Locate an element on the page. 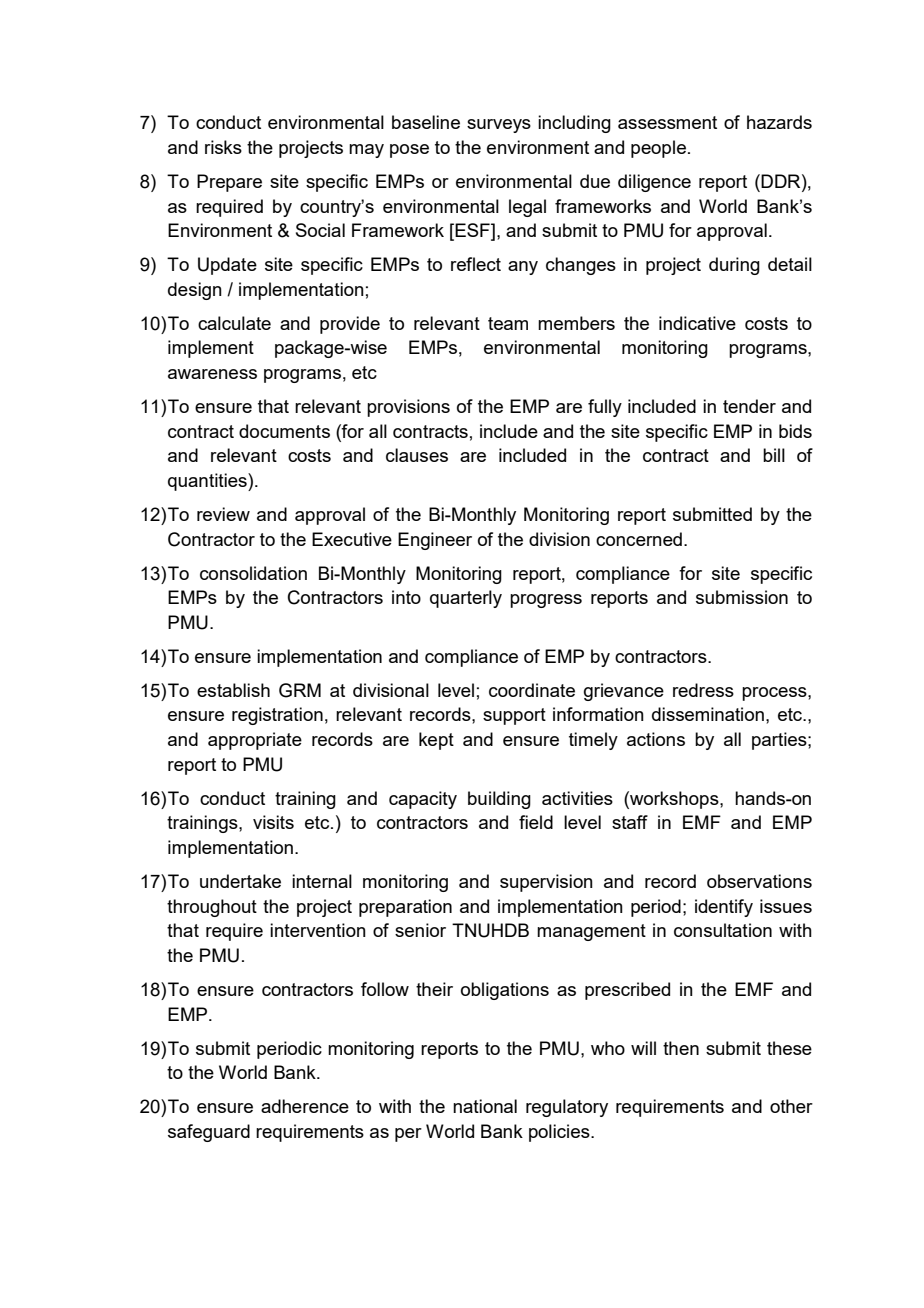 This image has height=1308, width=924. people is located at coordinates (658, 149).
